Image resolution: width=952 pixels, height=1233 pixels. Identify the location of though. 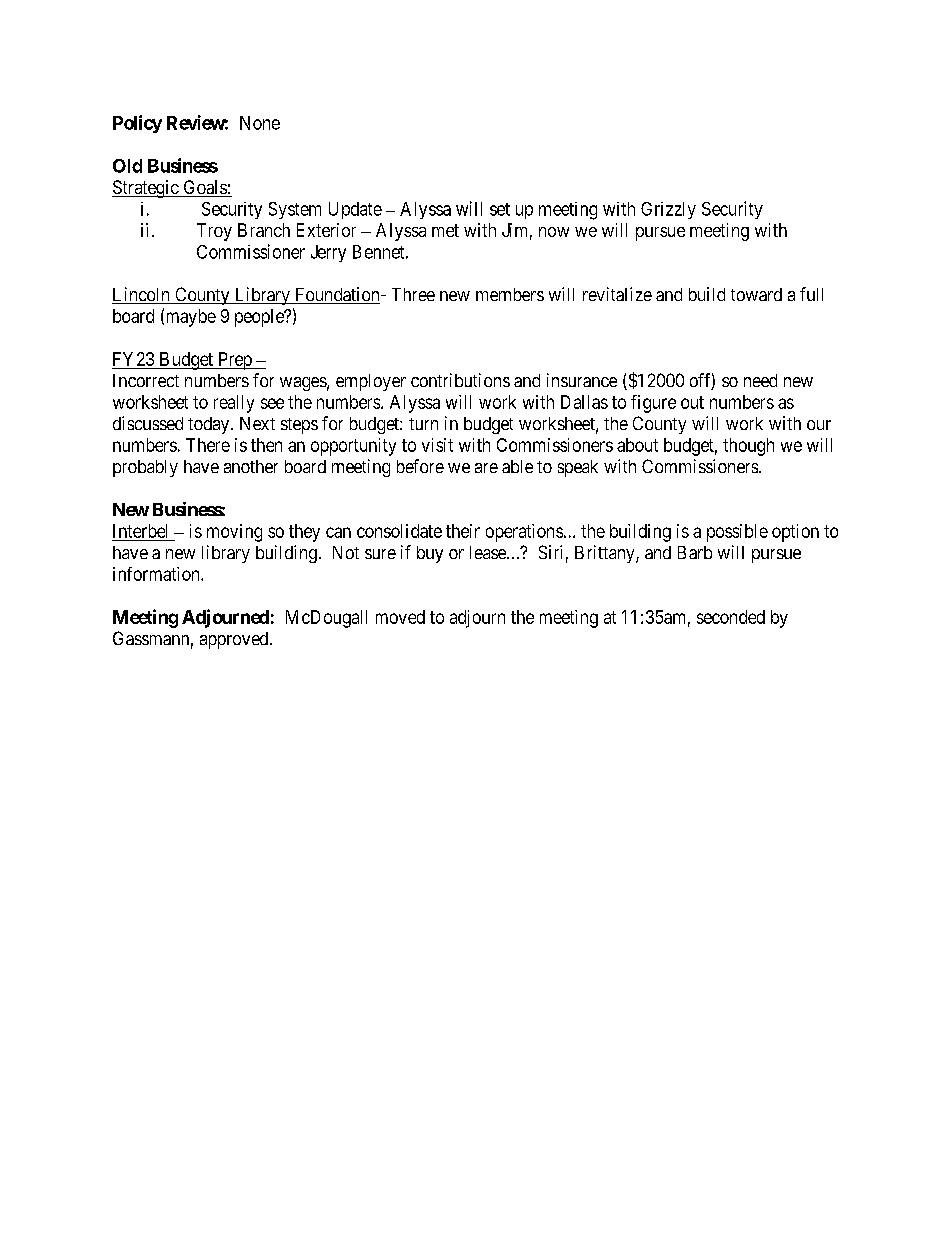
(748, 447).
